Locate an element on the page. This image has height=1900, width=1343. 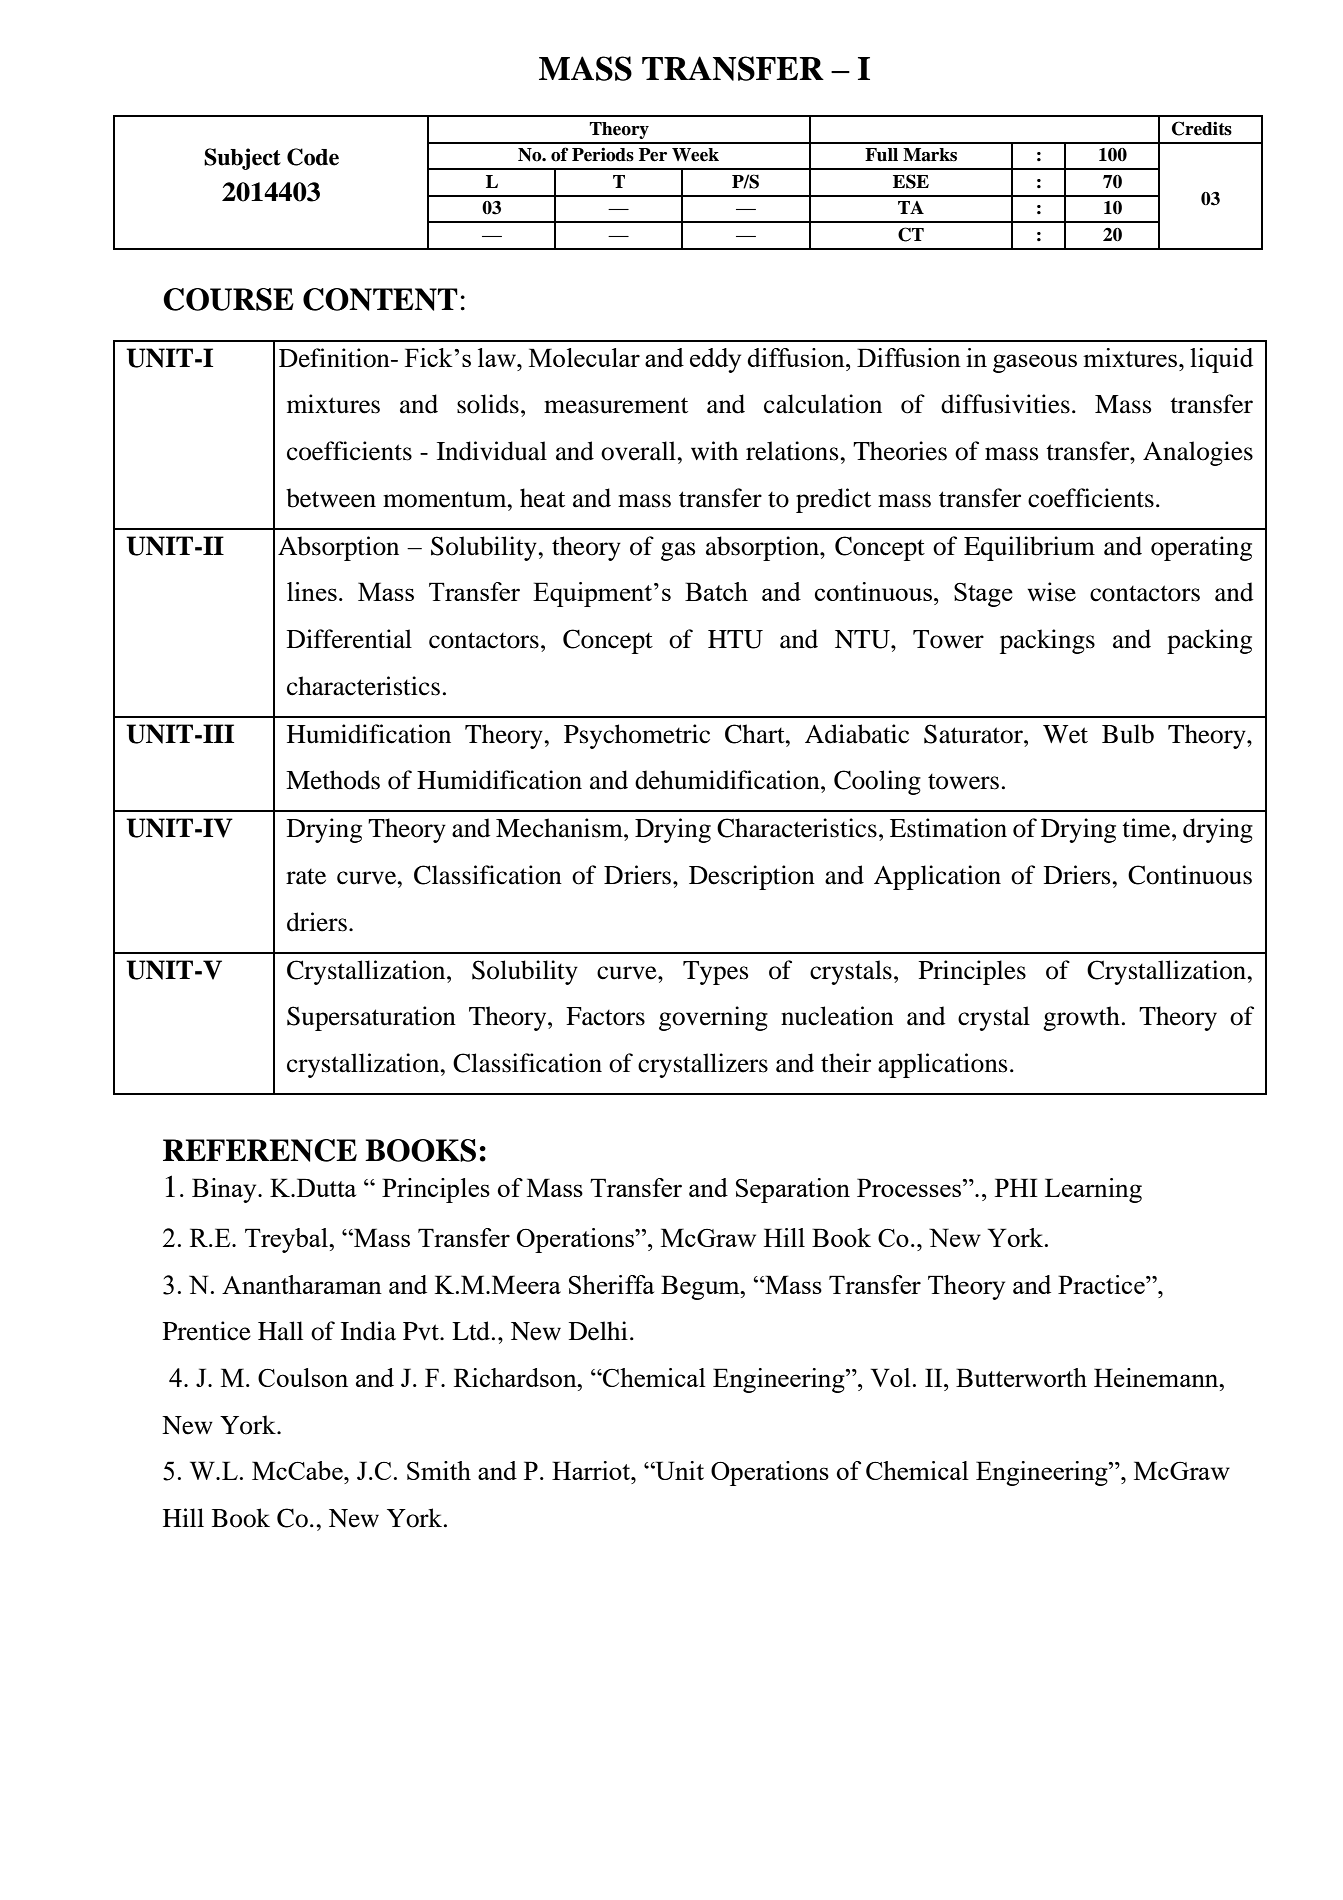
time is located at coordinates (1147, 828).
